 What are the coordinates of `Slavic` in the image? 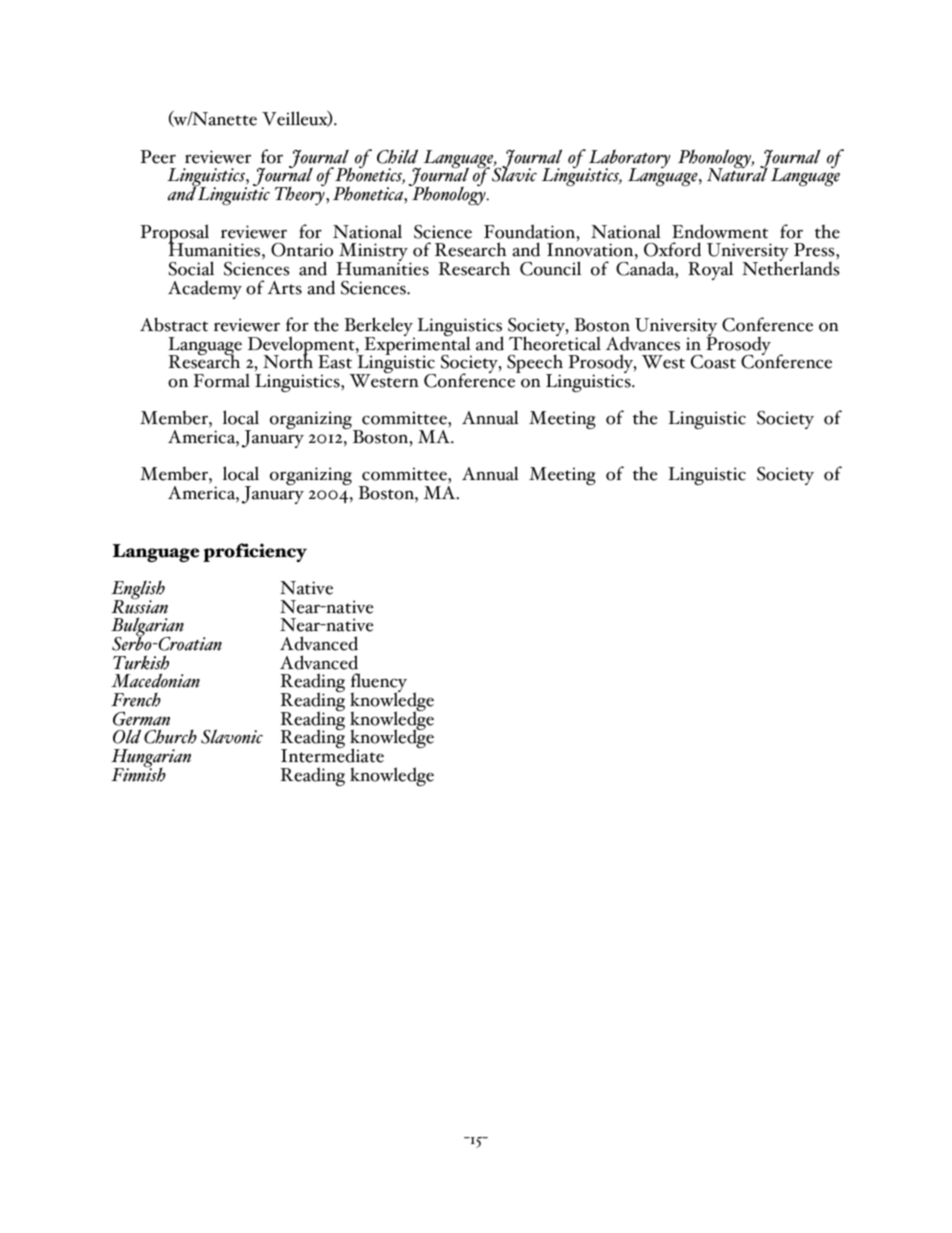 It's located at (514, 174).
